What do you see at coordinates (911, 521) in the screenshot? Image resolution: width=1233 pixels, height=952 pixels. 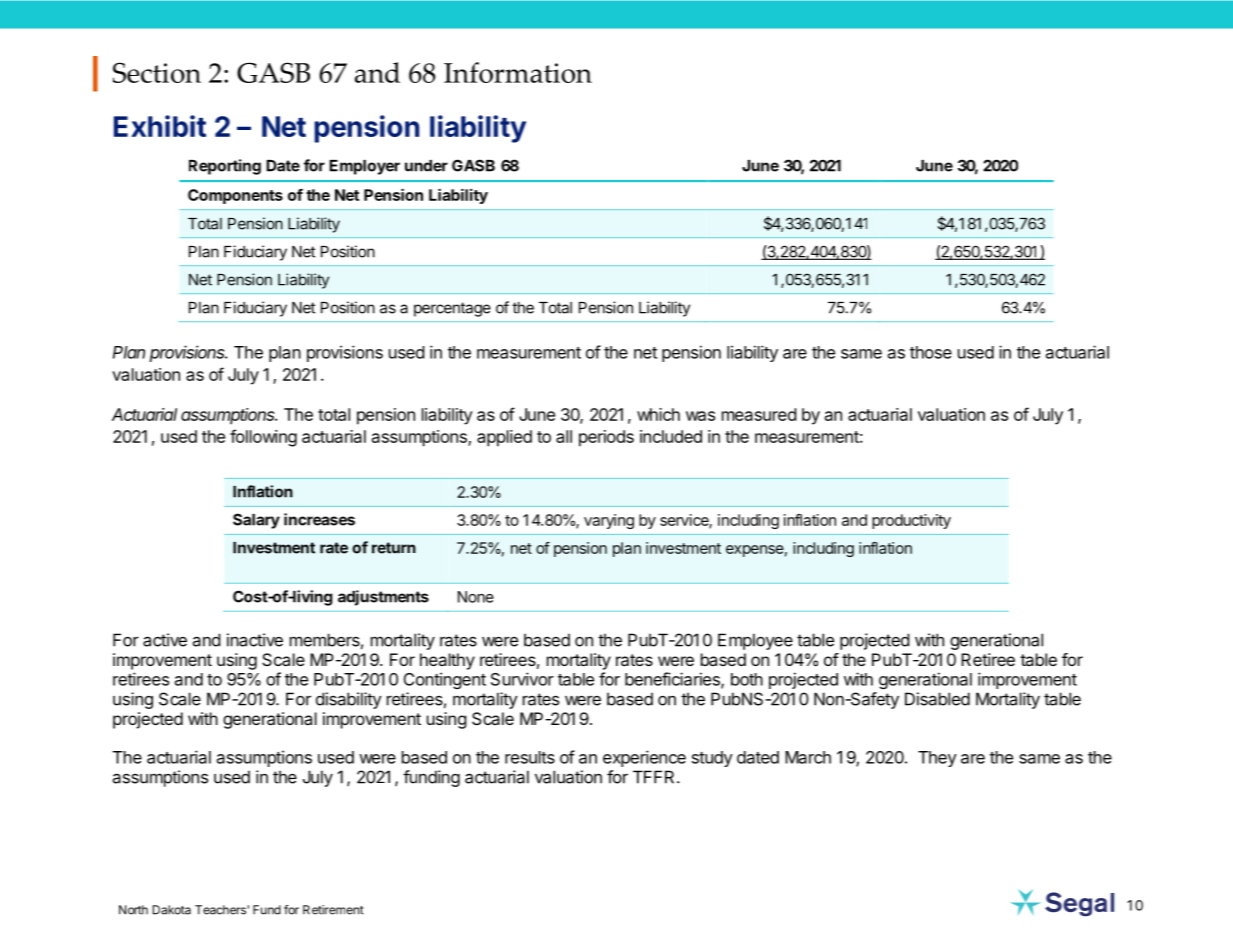 I see `productivity` at bounding box center [911, 521].
